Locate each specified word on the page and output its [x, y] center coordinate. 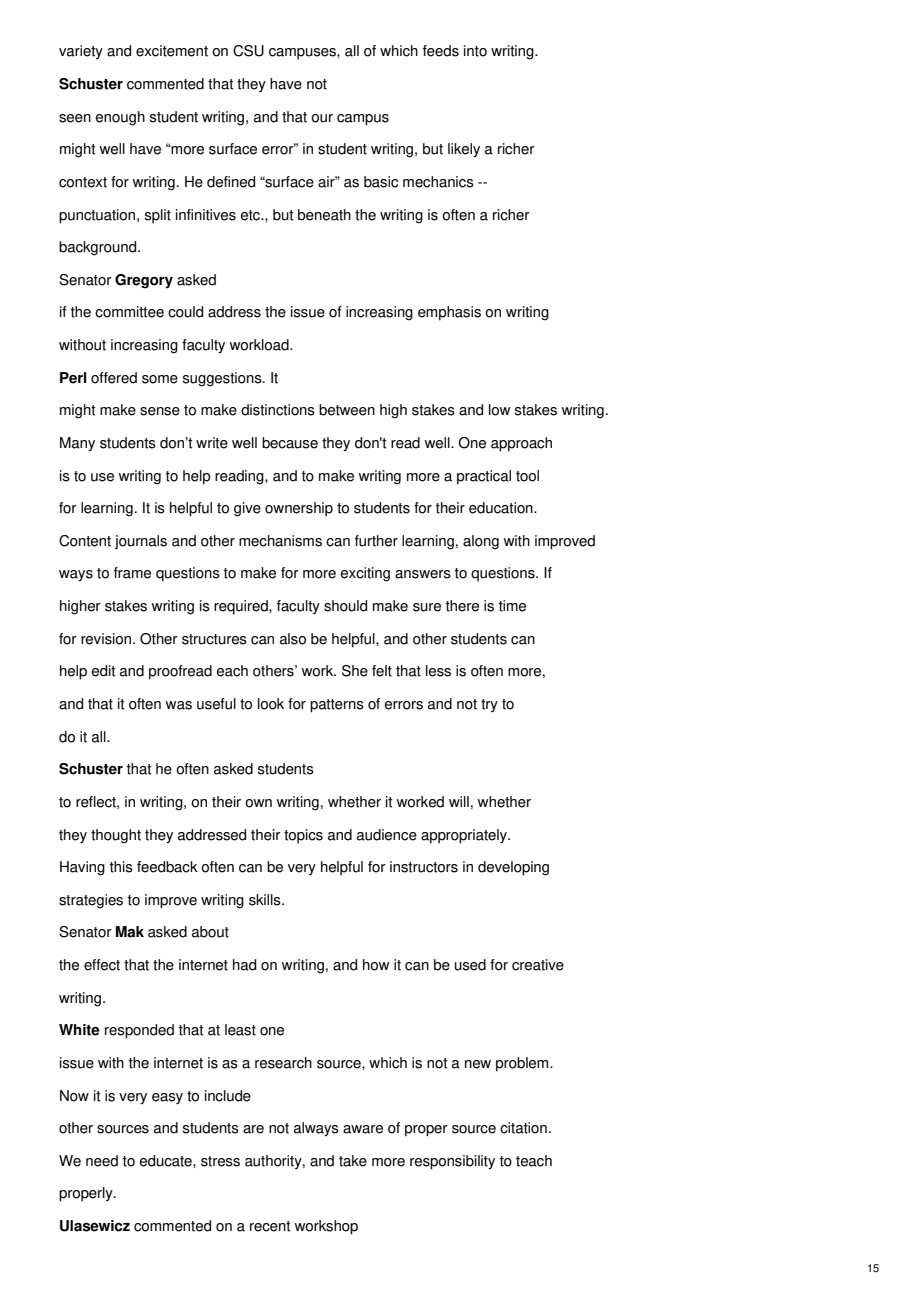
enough [120, 118]
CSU [248, 51]
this [121, 867]
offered [114, 378]
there [462, 606]
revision [106, 639]
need [102, 1161]
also [293, 639]
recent [270, 1226]
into [475, 51]
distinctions [278, 410]
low [499, 410]
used [470, 965]
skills [266, 900]
